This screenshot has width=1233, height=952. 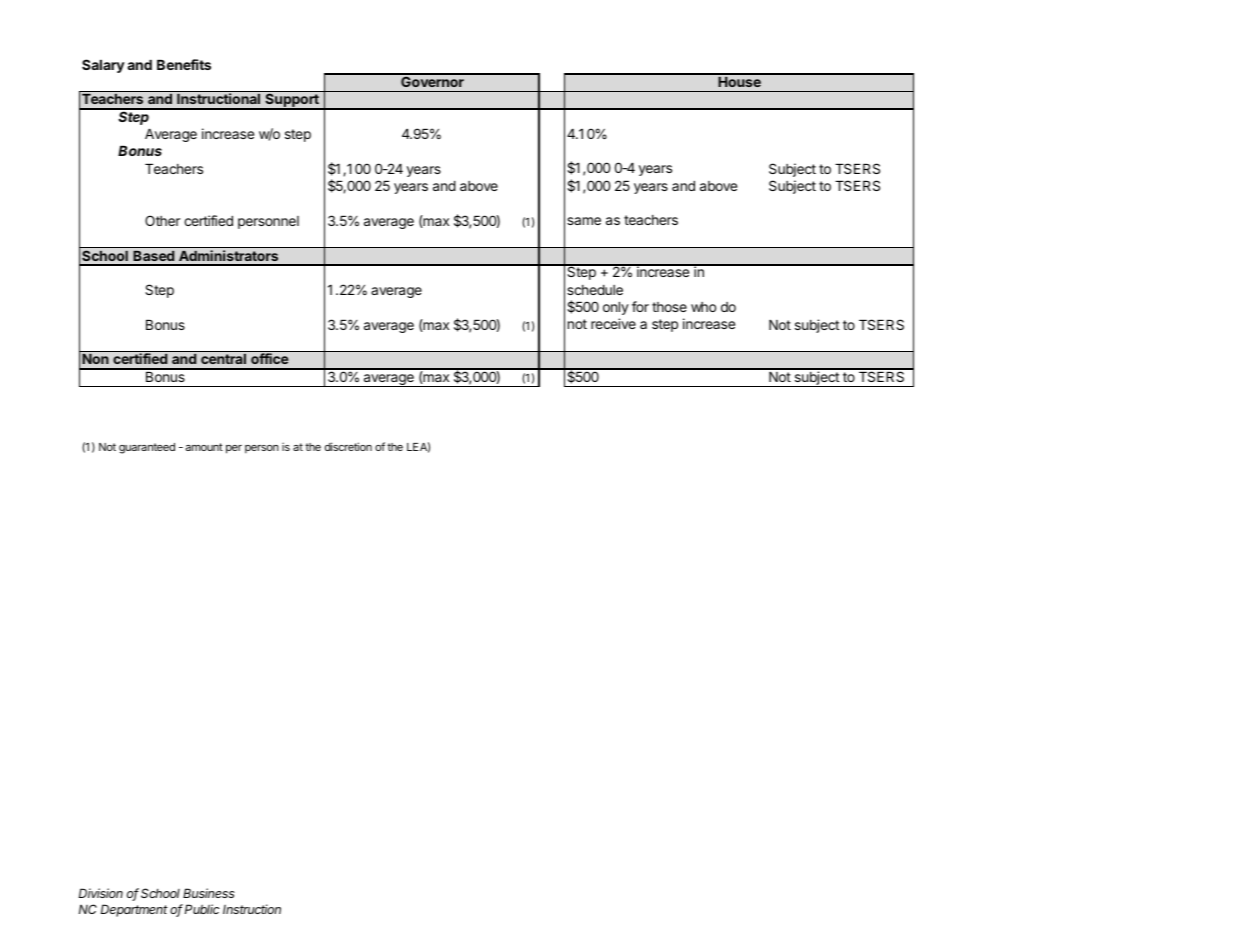 I want to click on Benefits, so click(x=184, y=64).
